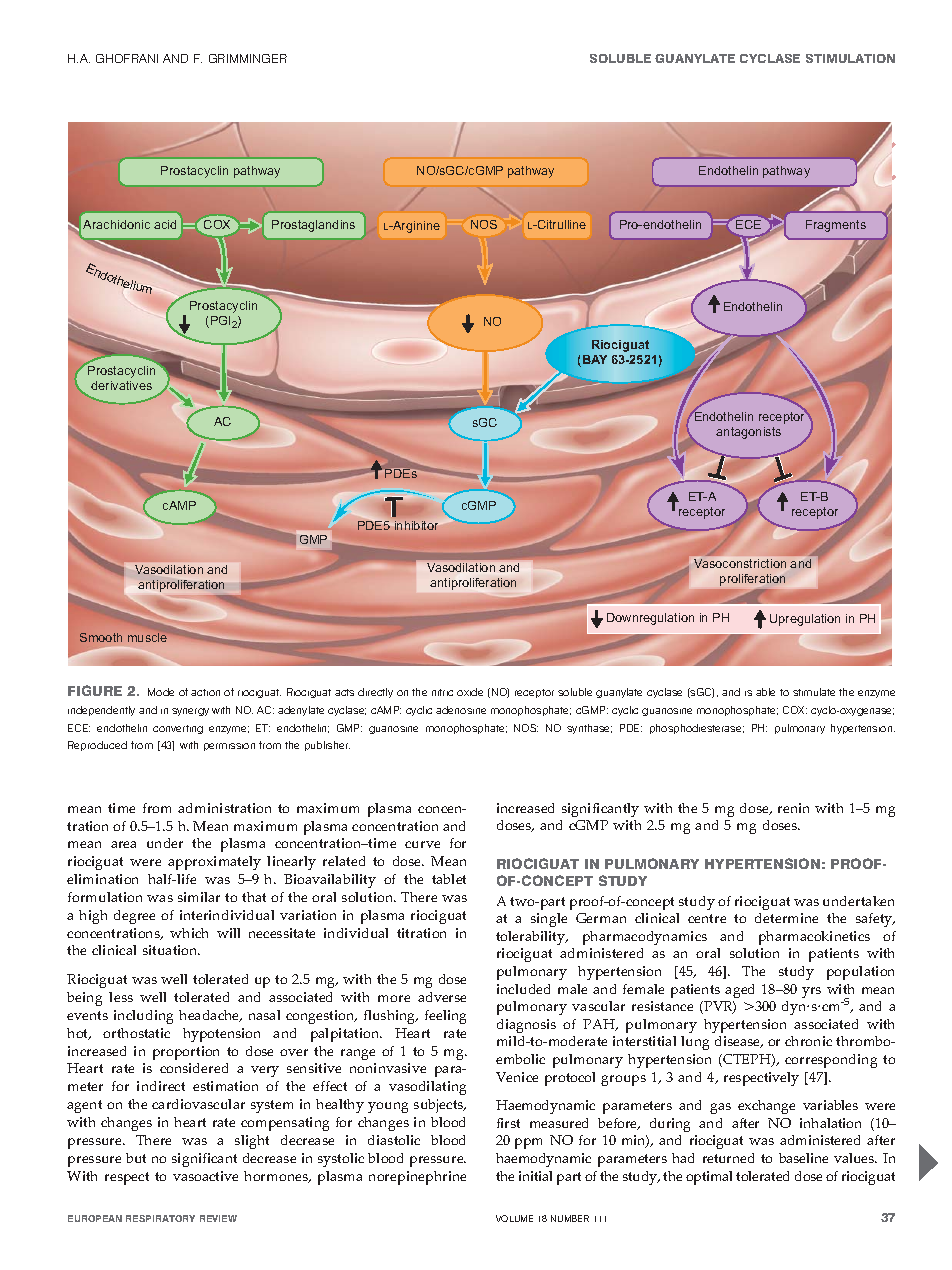 The height and width of the image is (1270, 952). What do you see at coordinates (535, 1176) in the image?
I see `initial` at bounding box center [535, 1176].
